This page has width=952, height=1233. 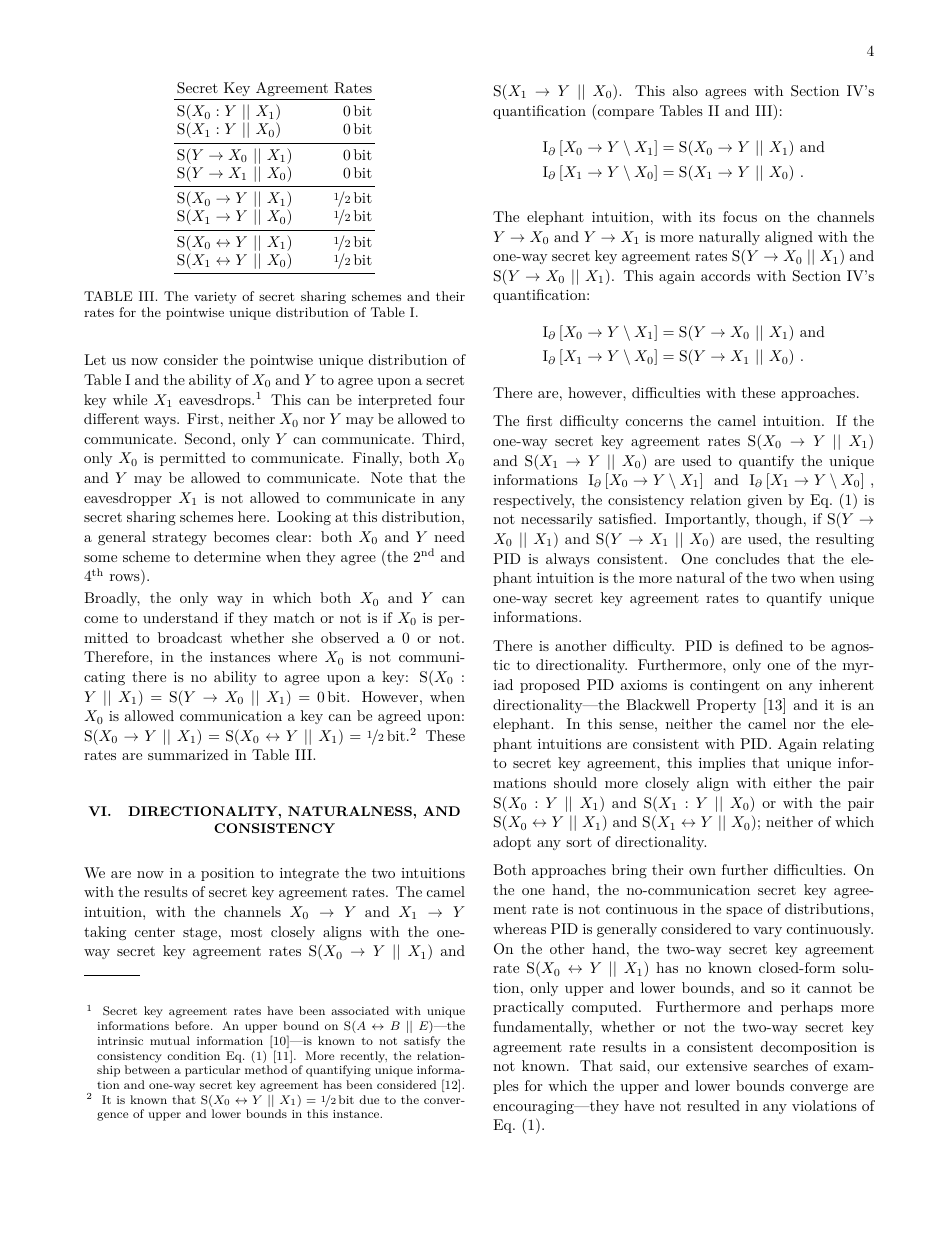 What do you see at coordinates (212, 1071) in the page?
I see `particular` at bounding box center [212, 1071].
